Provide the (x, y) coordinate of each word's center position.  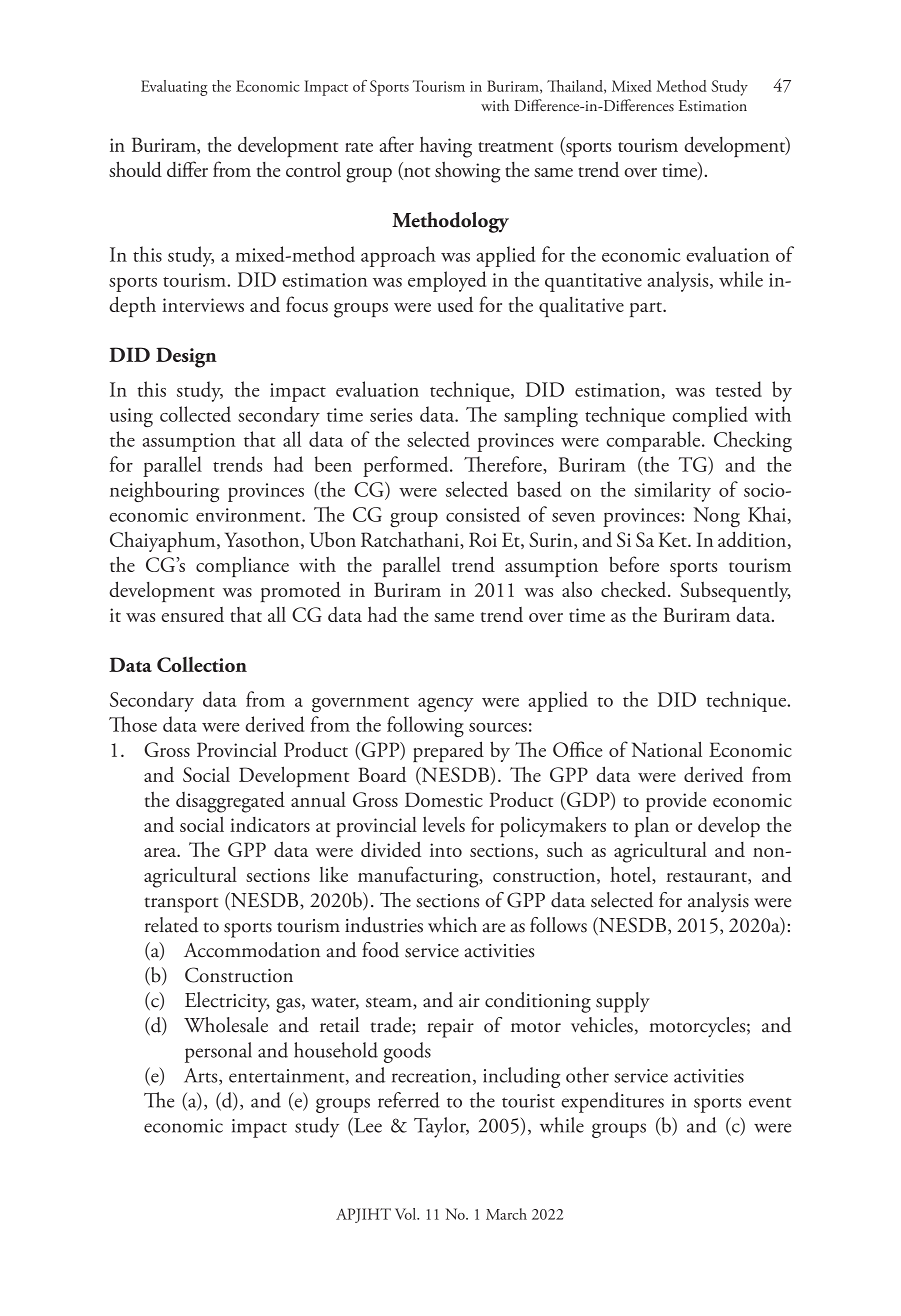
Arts (202, 1076)
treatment (515, 147)
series (391, 415)
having (446, 147)
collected (195, 414)
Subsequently (735, 591)
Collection (202, 664)
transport (181, 905)
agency (446, 704)
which (452, 925)
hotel (632, 875)
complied (710, 416)
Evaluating (174, 88)
